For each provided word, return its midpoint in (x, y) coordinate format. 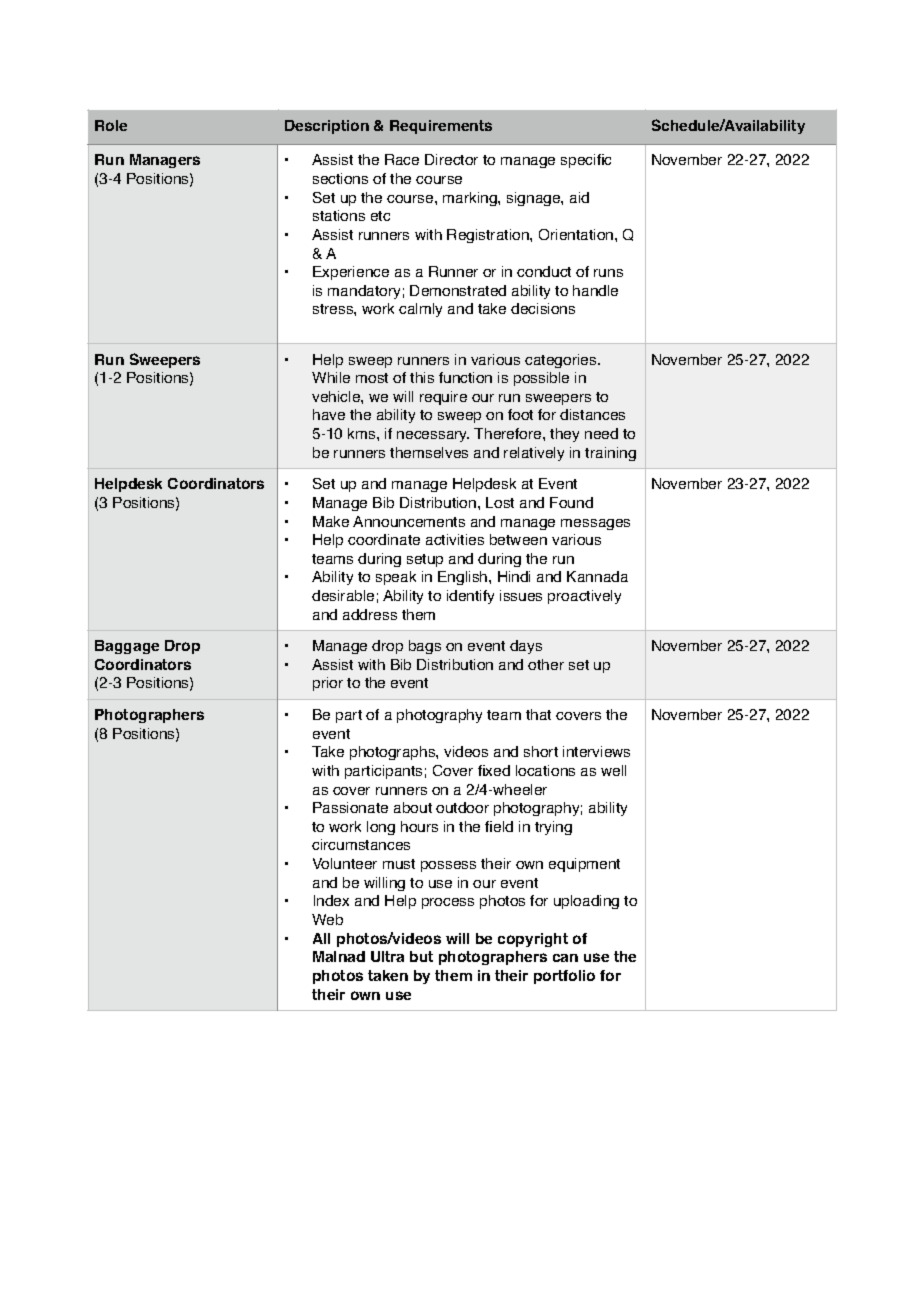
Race (402, 159)
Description (327, 127)
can (565, 958)
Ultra (387, 956)
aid (579, 197)
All (321, 938)
